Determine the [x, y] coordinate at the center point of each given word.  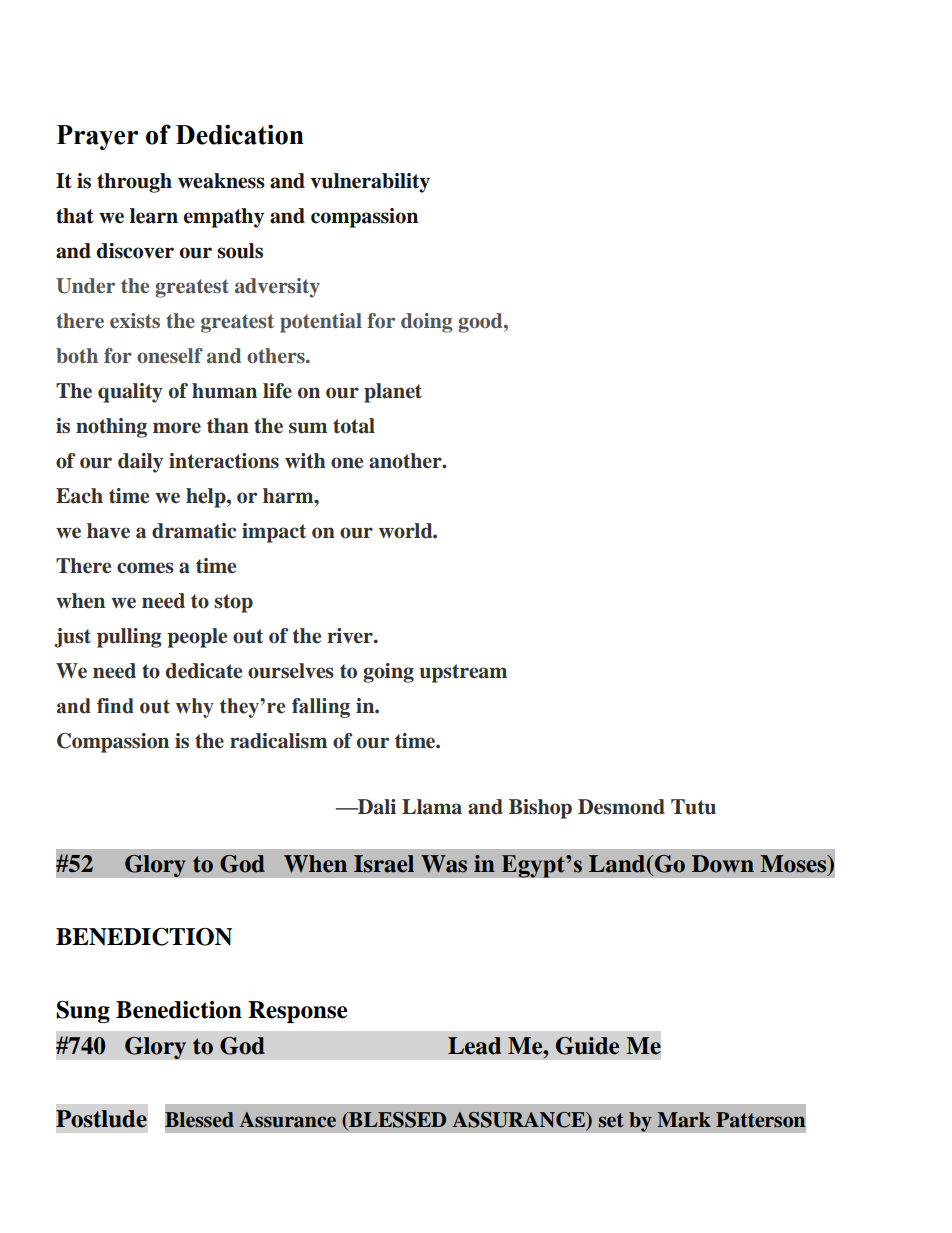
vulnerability [370, 183]
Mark [684, 1120]
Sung [83, 1012]
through [134, 183]
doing [426, 323]
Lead [474, 1046]
